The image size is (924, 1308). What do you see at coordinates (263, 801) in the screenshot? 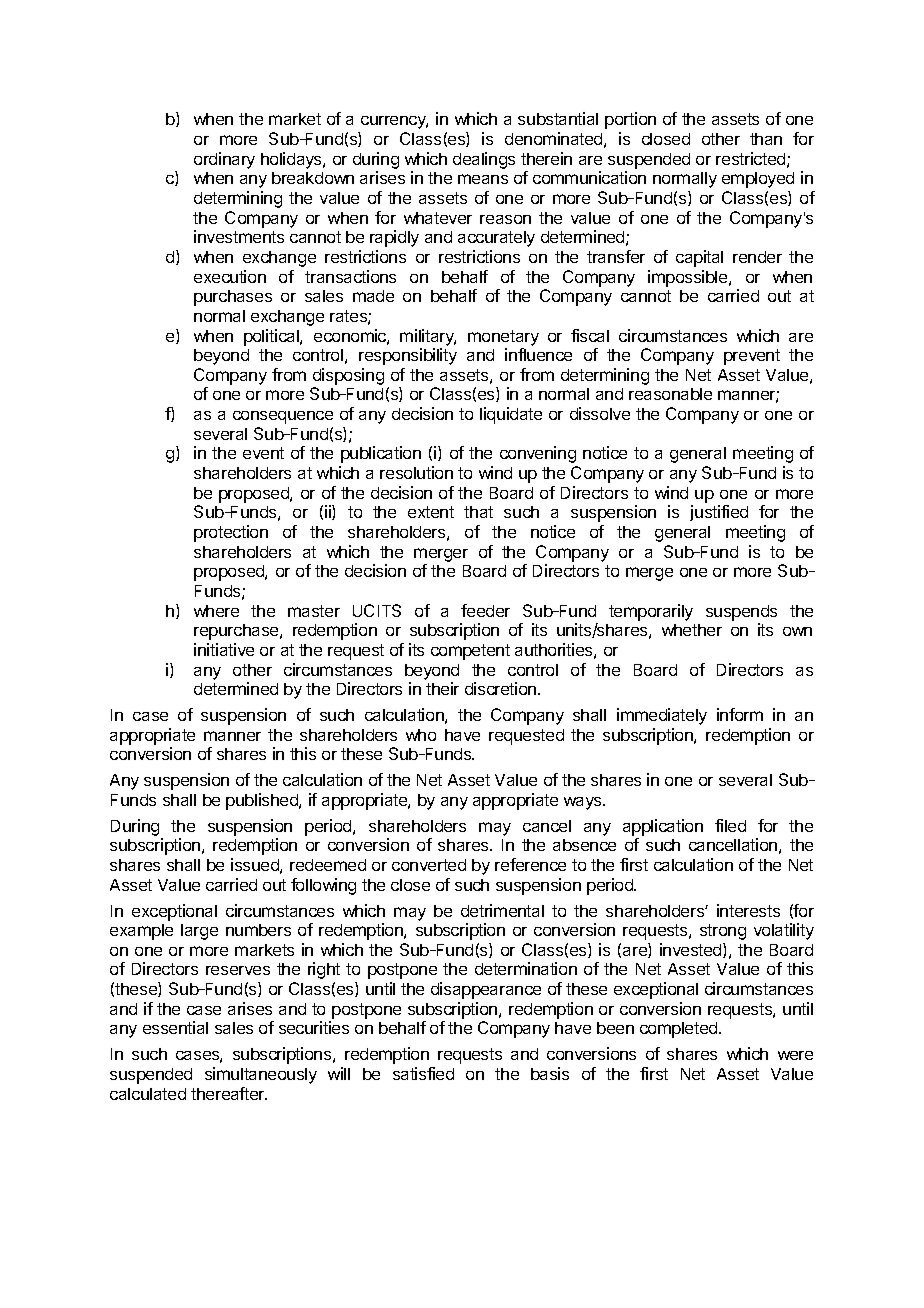
I see `published` at bounding box center [263, 801].
